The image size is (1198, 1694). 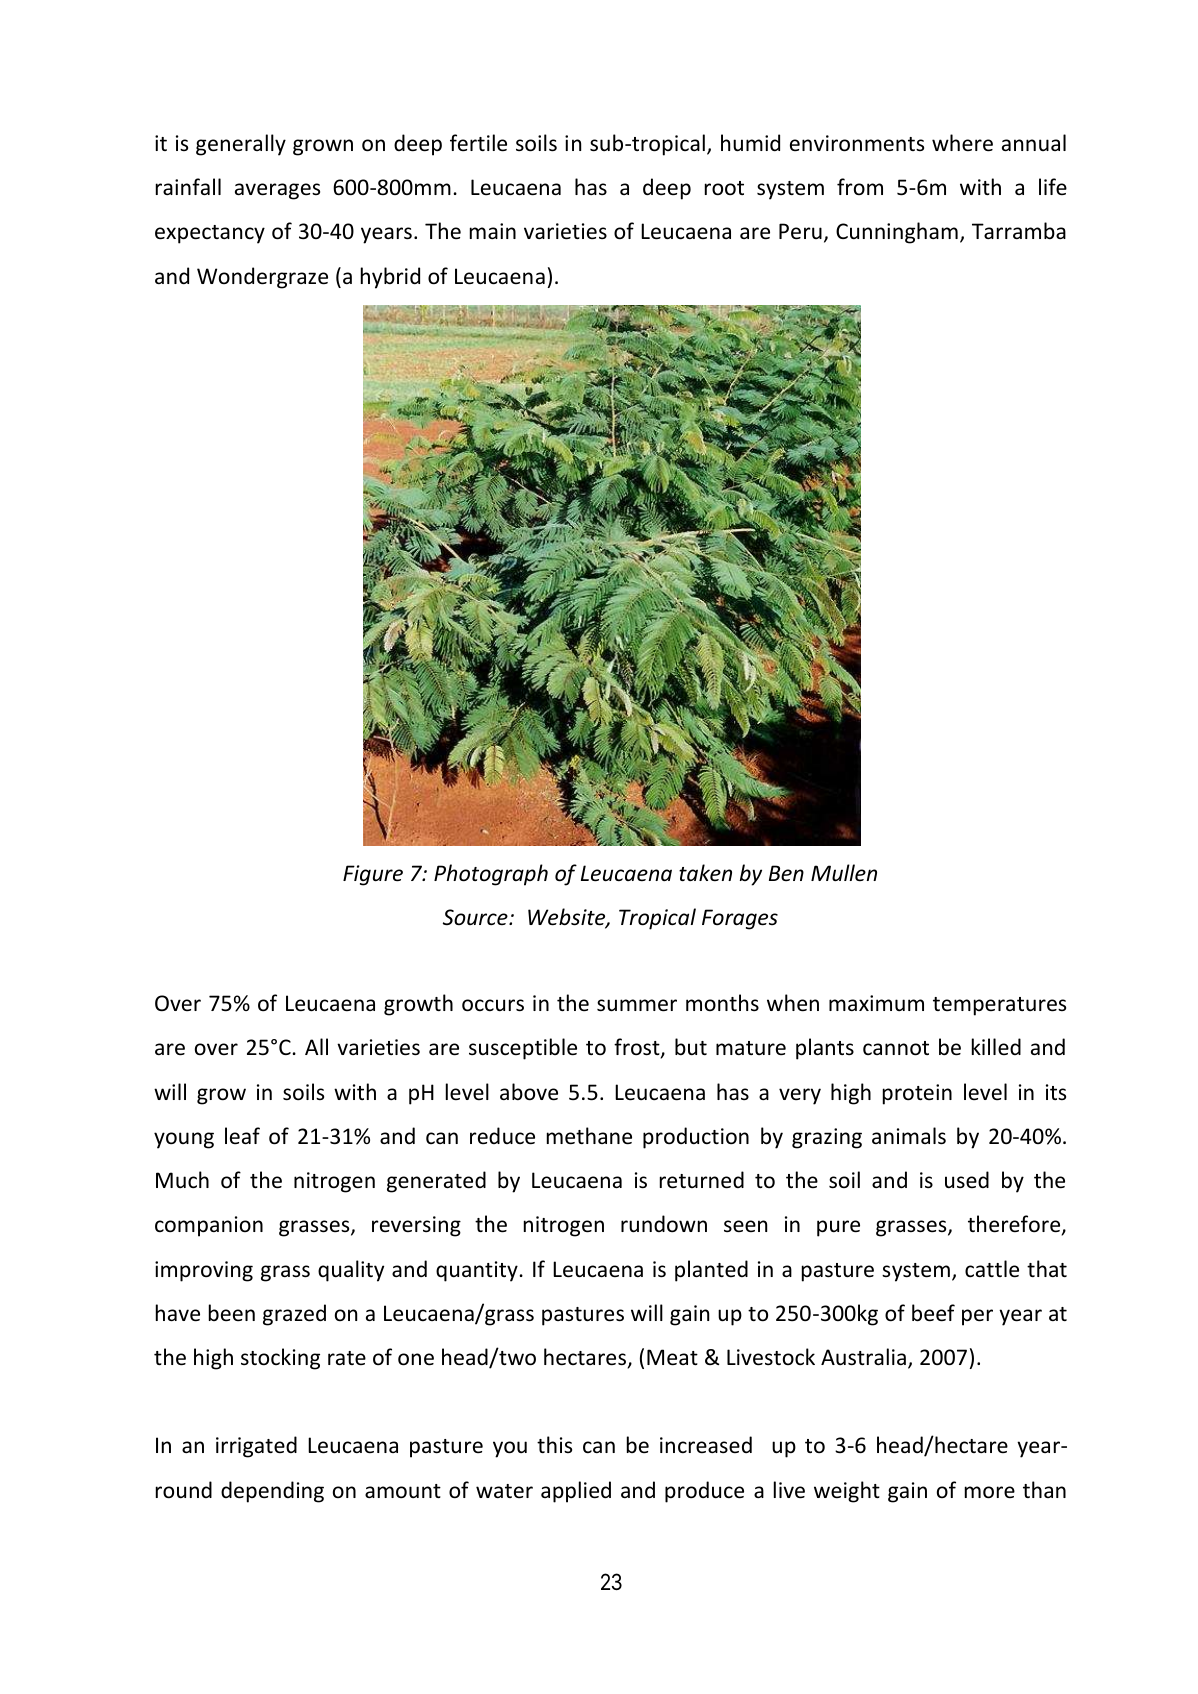 I want to click on leaf, so click(x=242, y=1135).
